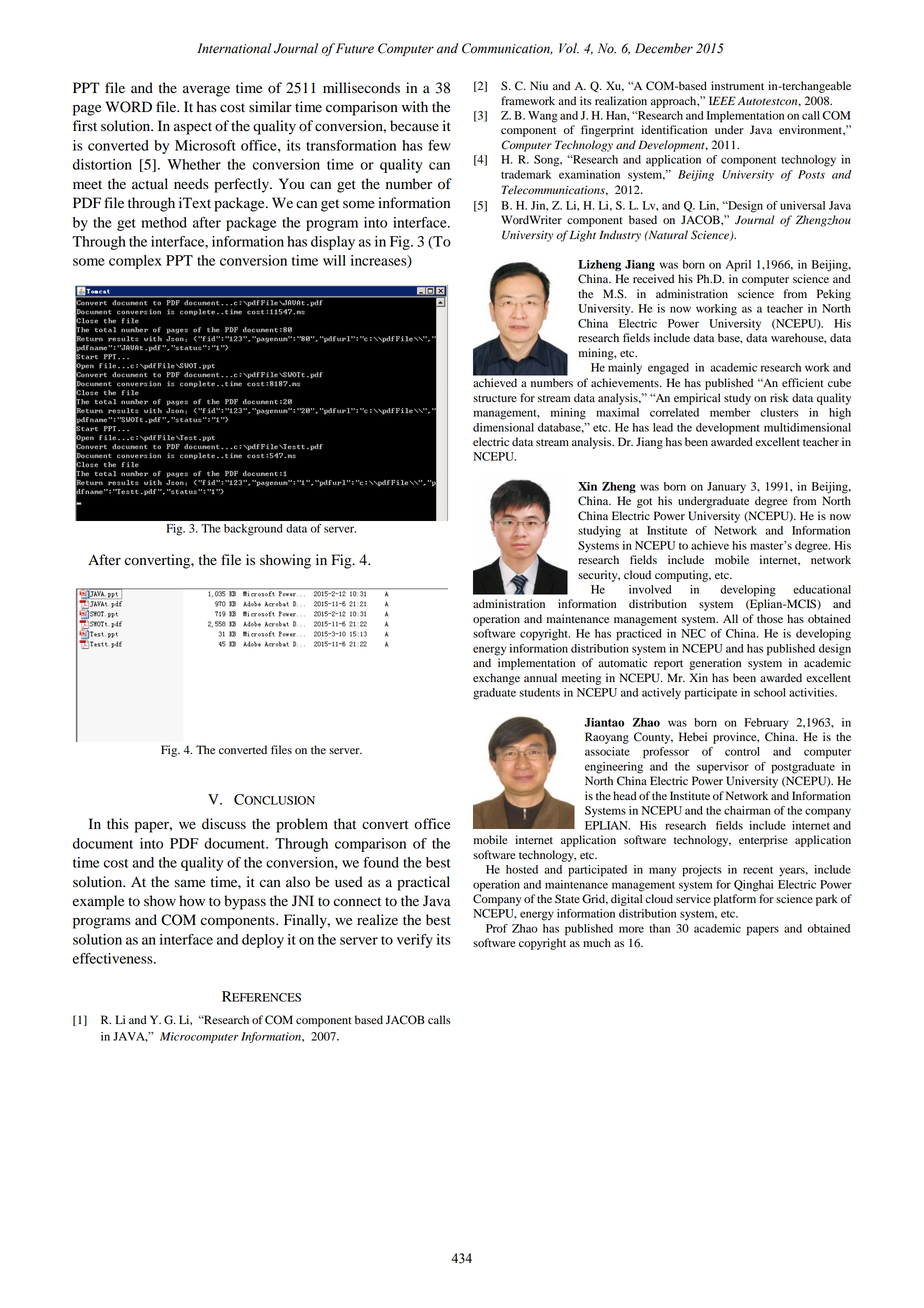 The image size is (924, 1308). I want to click on with, so click(415, 106).
